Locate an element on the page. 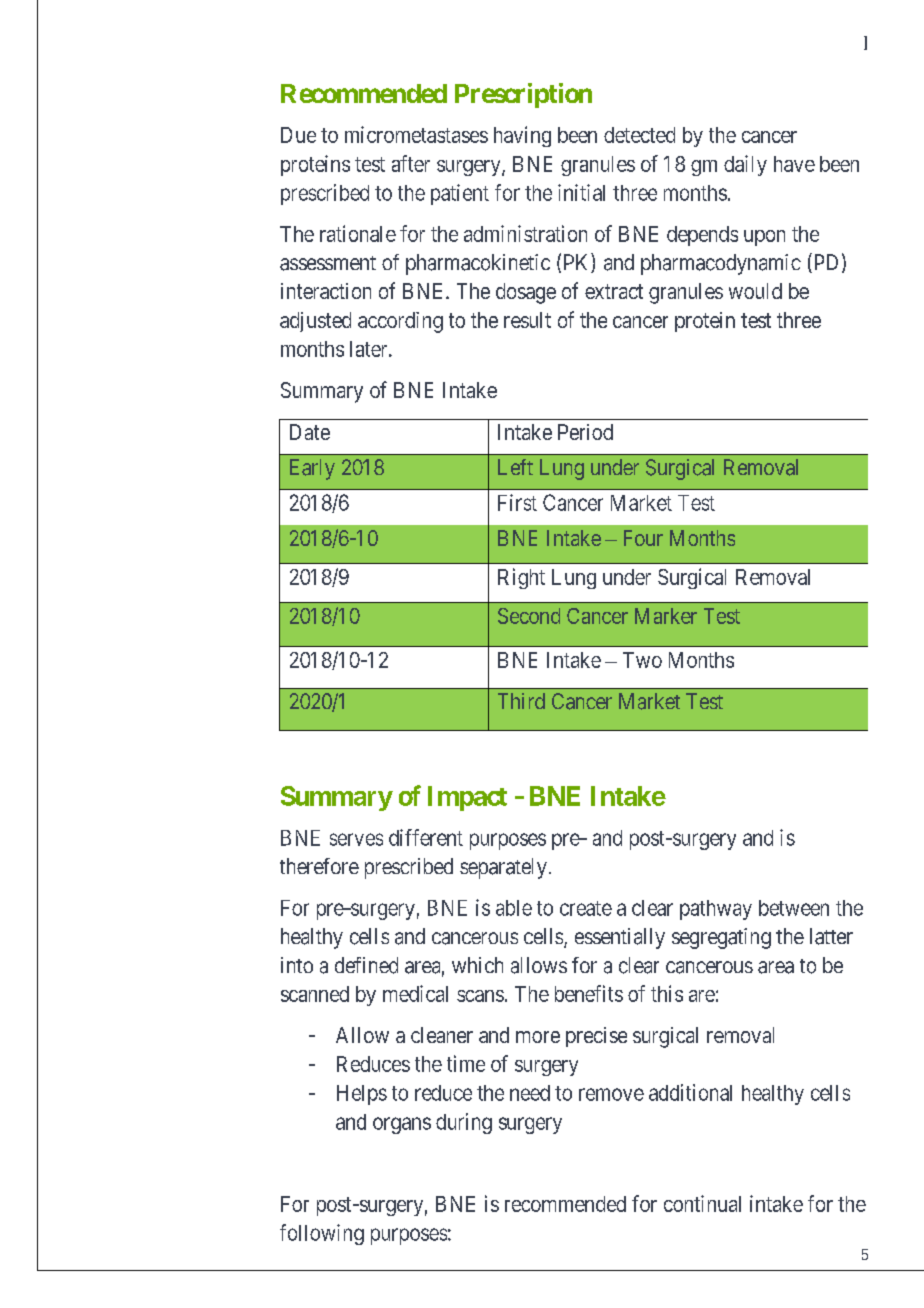 This image has width=924, height=1308. Marker is located at coordinates (666, 616).
